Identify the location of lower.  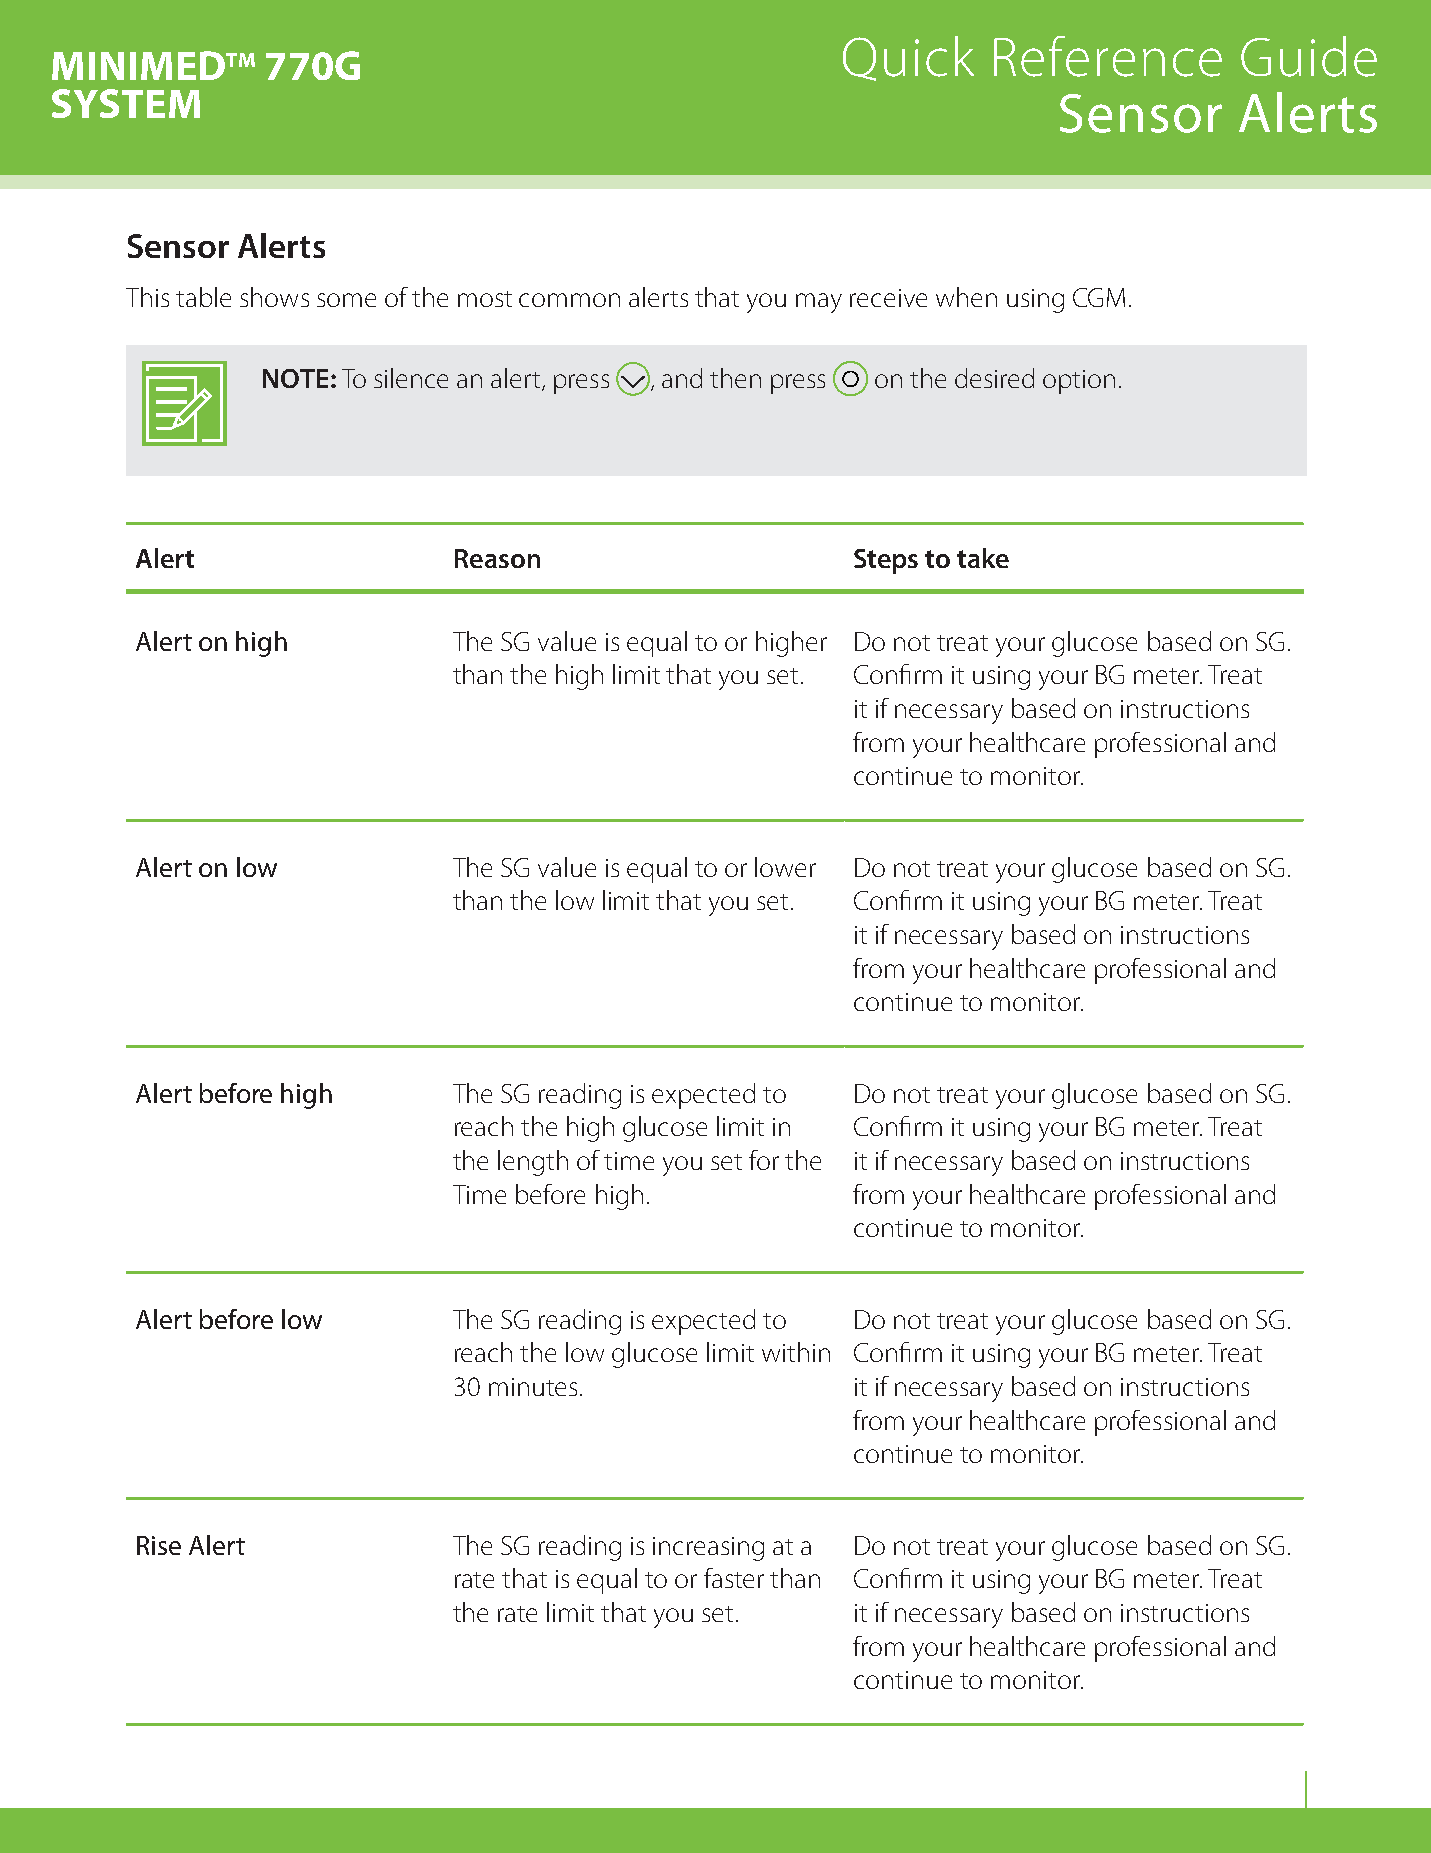
(785, 867).
